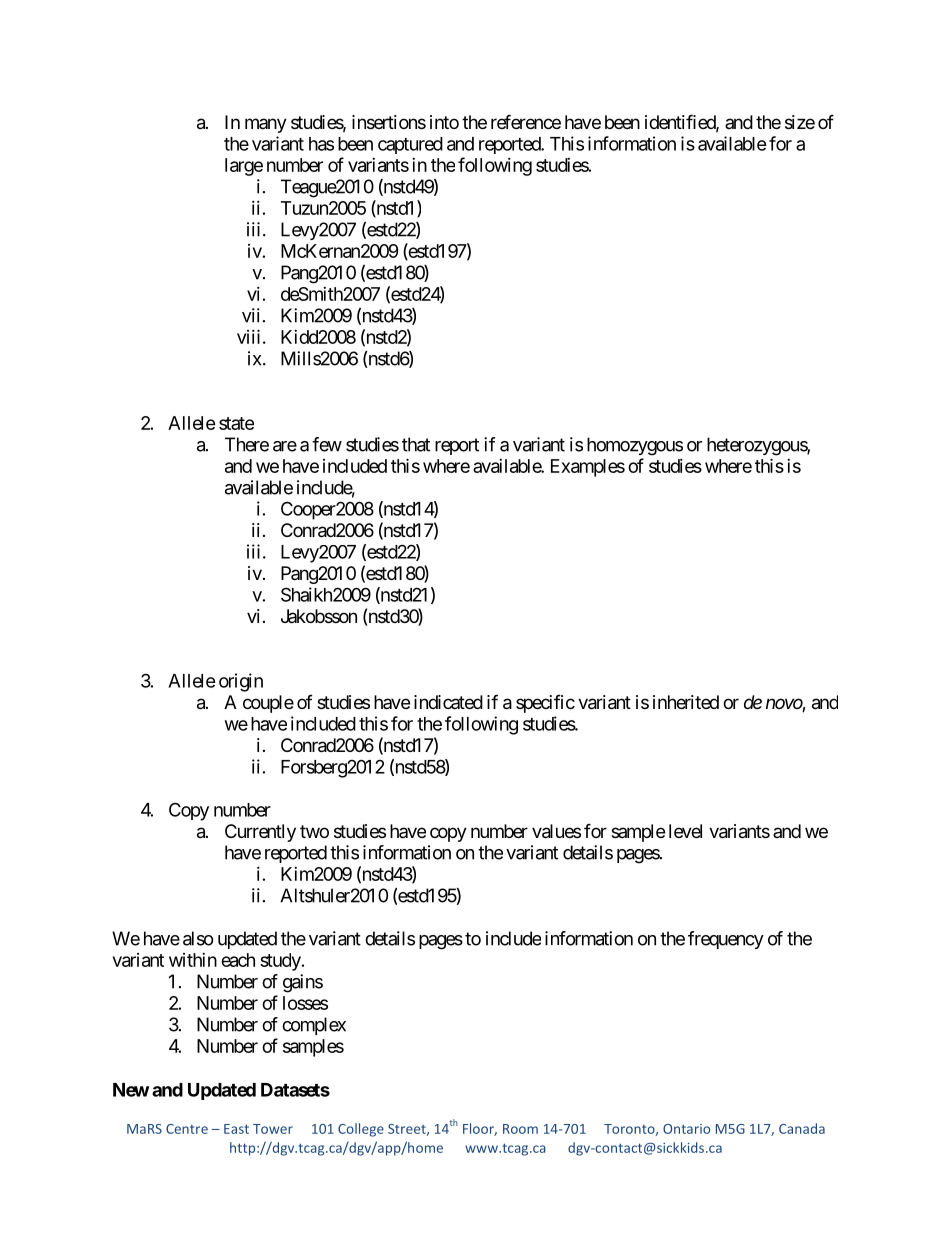 This screenshot has width=952, height=1233. Describe the element at coordinates (448, 702) in the screenshot. I see `indicated` at that location.
